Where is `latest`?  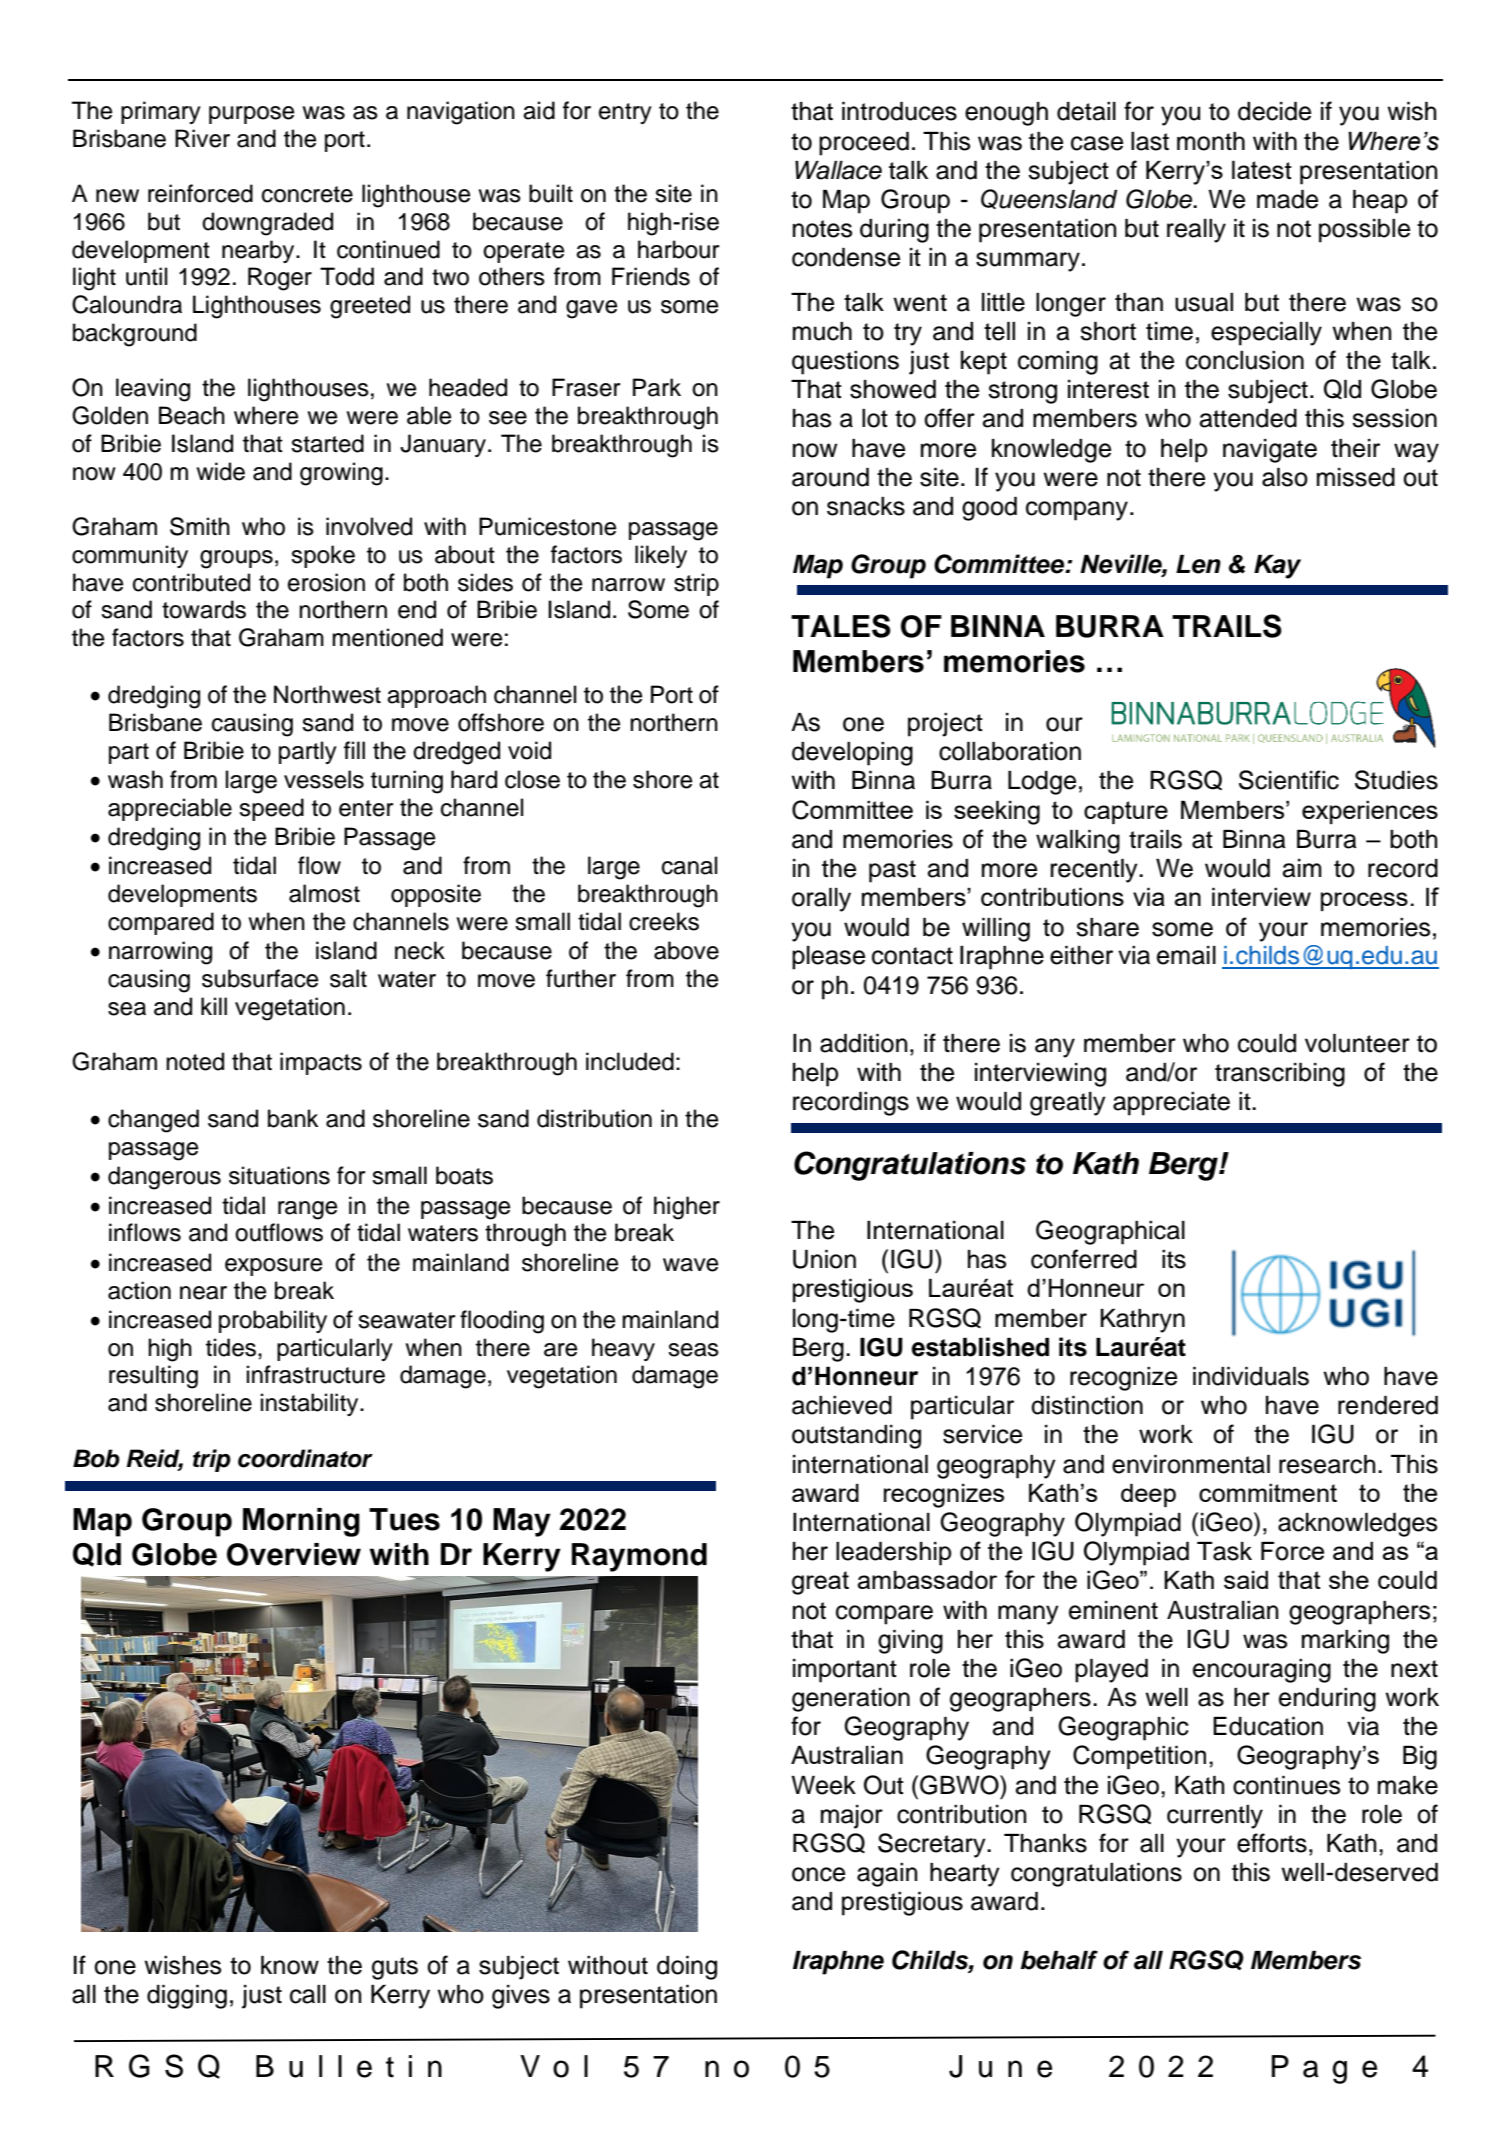
latest is located at coordinates (1262, 169).
